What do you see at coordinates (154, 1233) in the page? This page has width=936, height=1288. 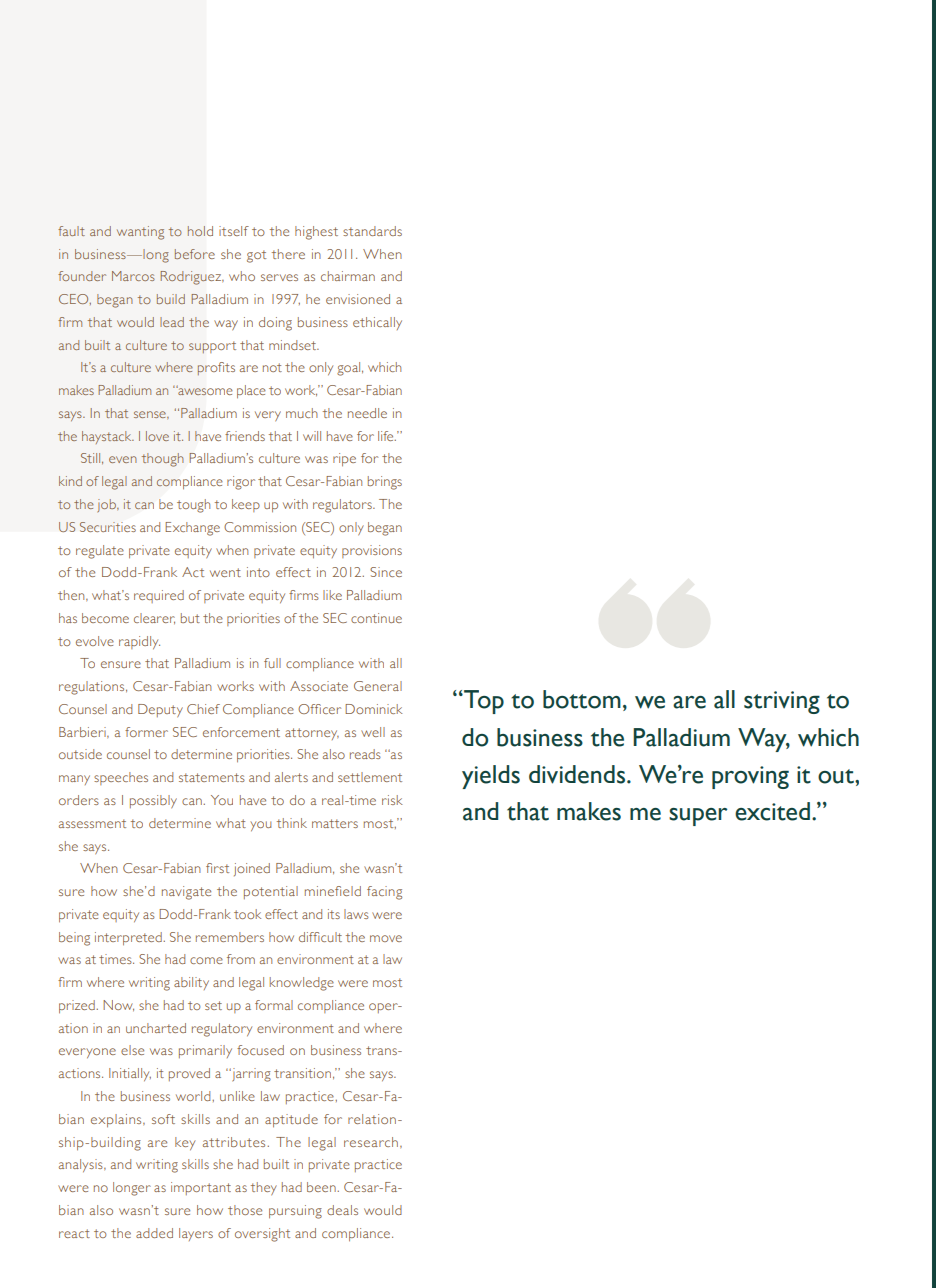 I see `added` at bounding box center [154, 1233].
